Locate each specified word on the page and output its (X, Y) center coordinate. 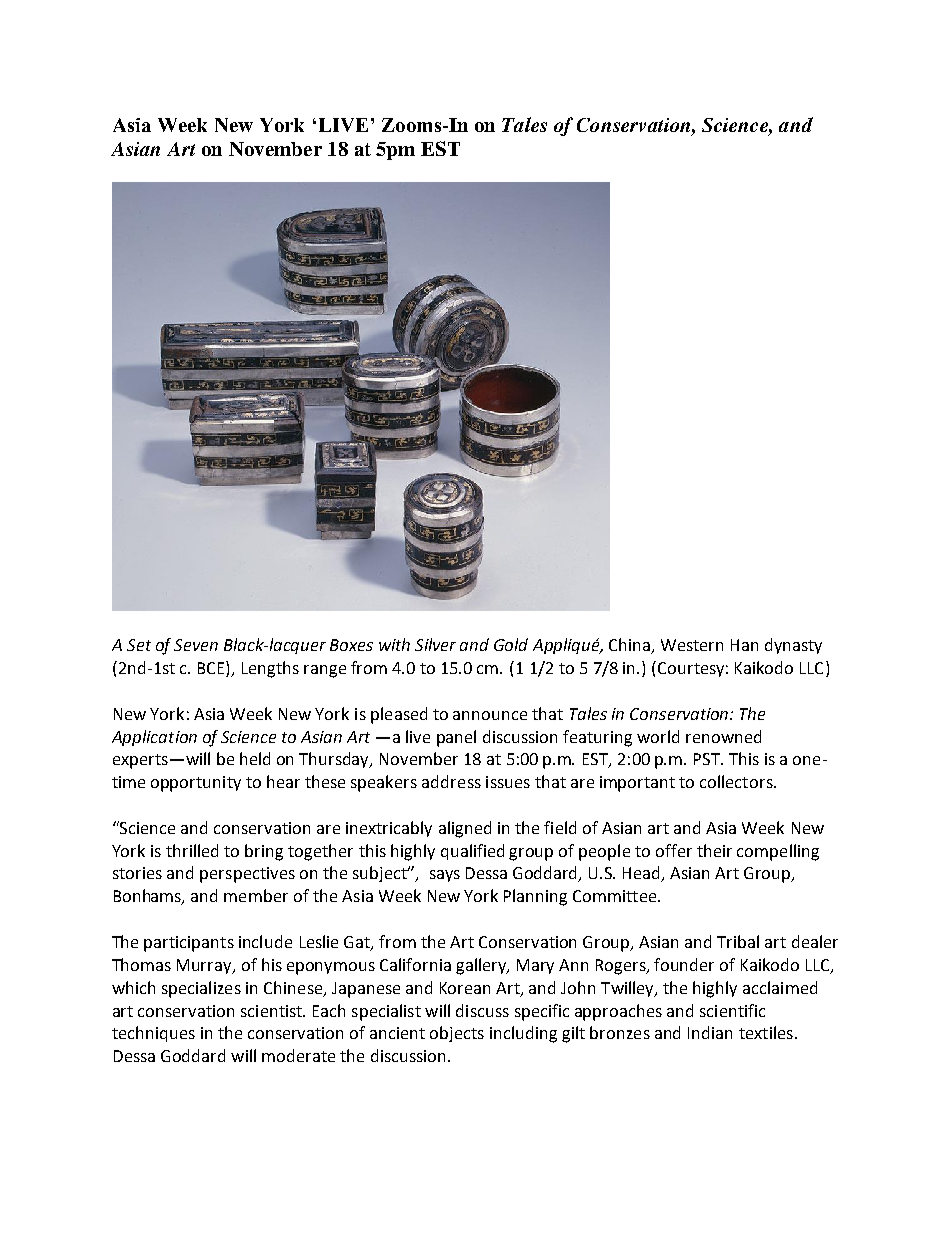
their (714, 850)
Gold (511, 644)
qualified (472, 852)
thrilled (192, 850)
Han (744, 645)
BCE (212, 669)
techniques (153, 1034)
